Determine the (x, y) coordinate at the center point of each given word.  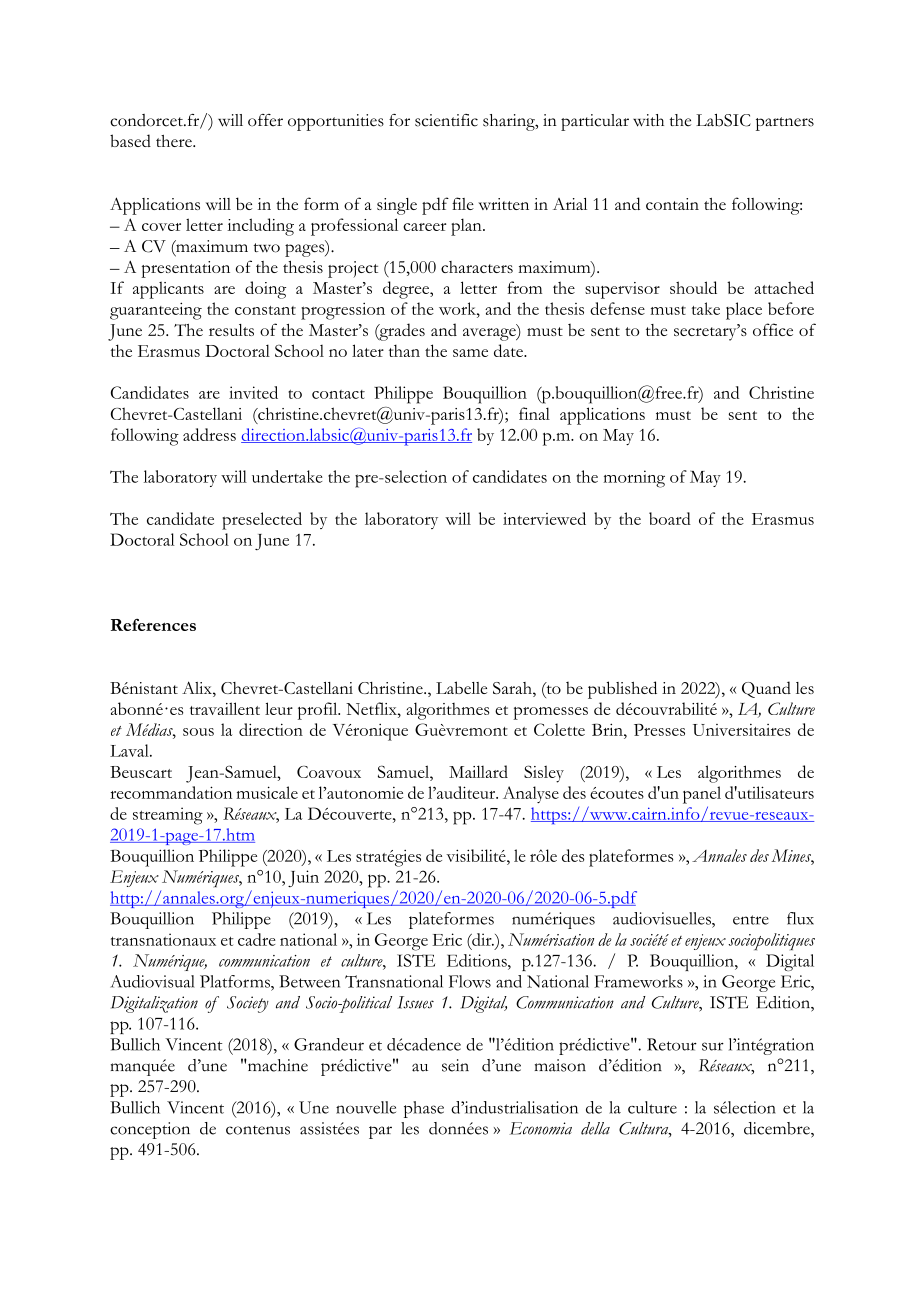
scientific (446, 120)
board (670, 518)
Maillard (478, 771)
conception (150, 1130)
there (175, 141)
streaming (168, 816)
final (534, 413)
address (209, 434)
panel (702, 795)
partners (785, 124)
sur (713, 1046)
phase (424, 1109)
